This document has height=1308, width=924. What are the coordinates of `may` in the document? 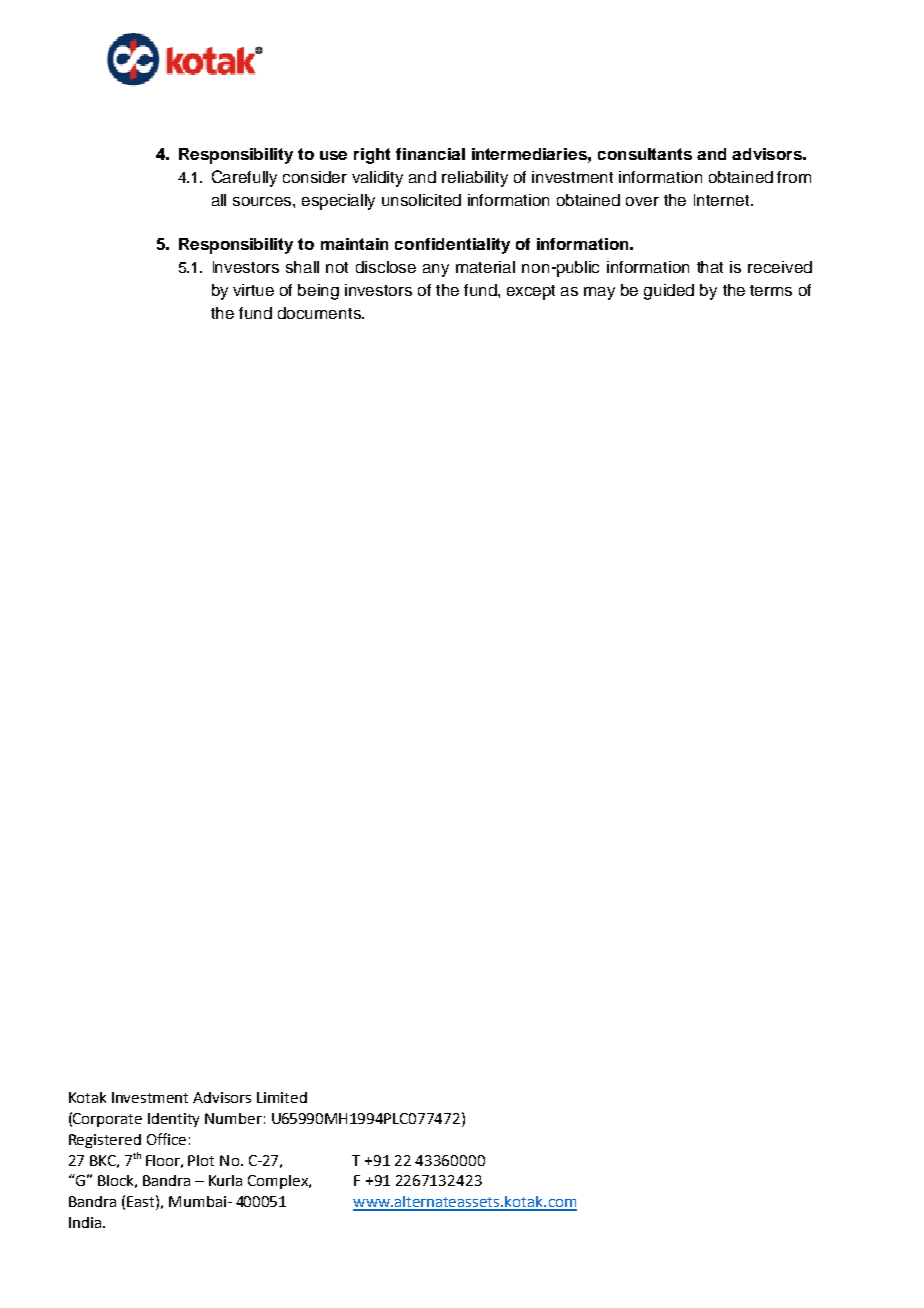 It's located at (599, 293).
